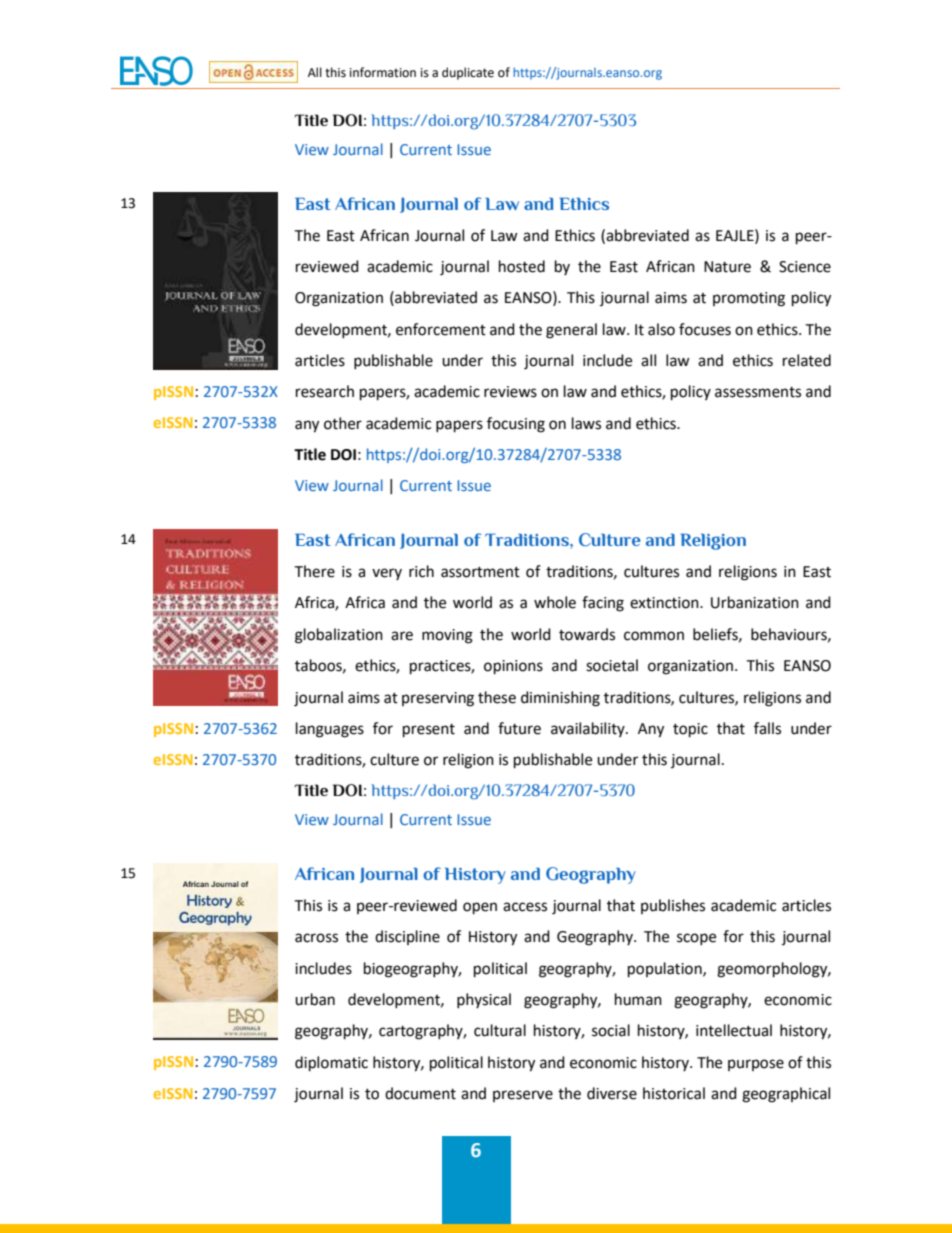 This document has height=1233, width=952. Describe the element at coordinates (555, 602) in the document. I see `whole` at that location.
